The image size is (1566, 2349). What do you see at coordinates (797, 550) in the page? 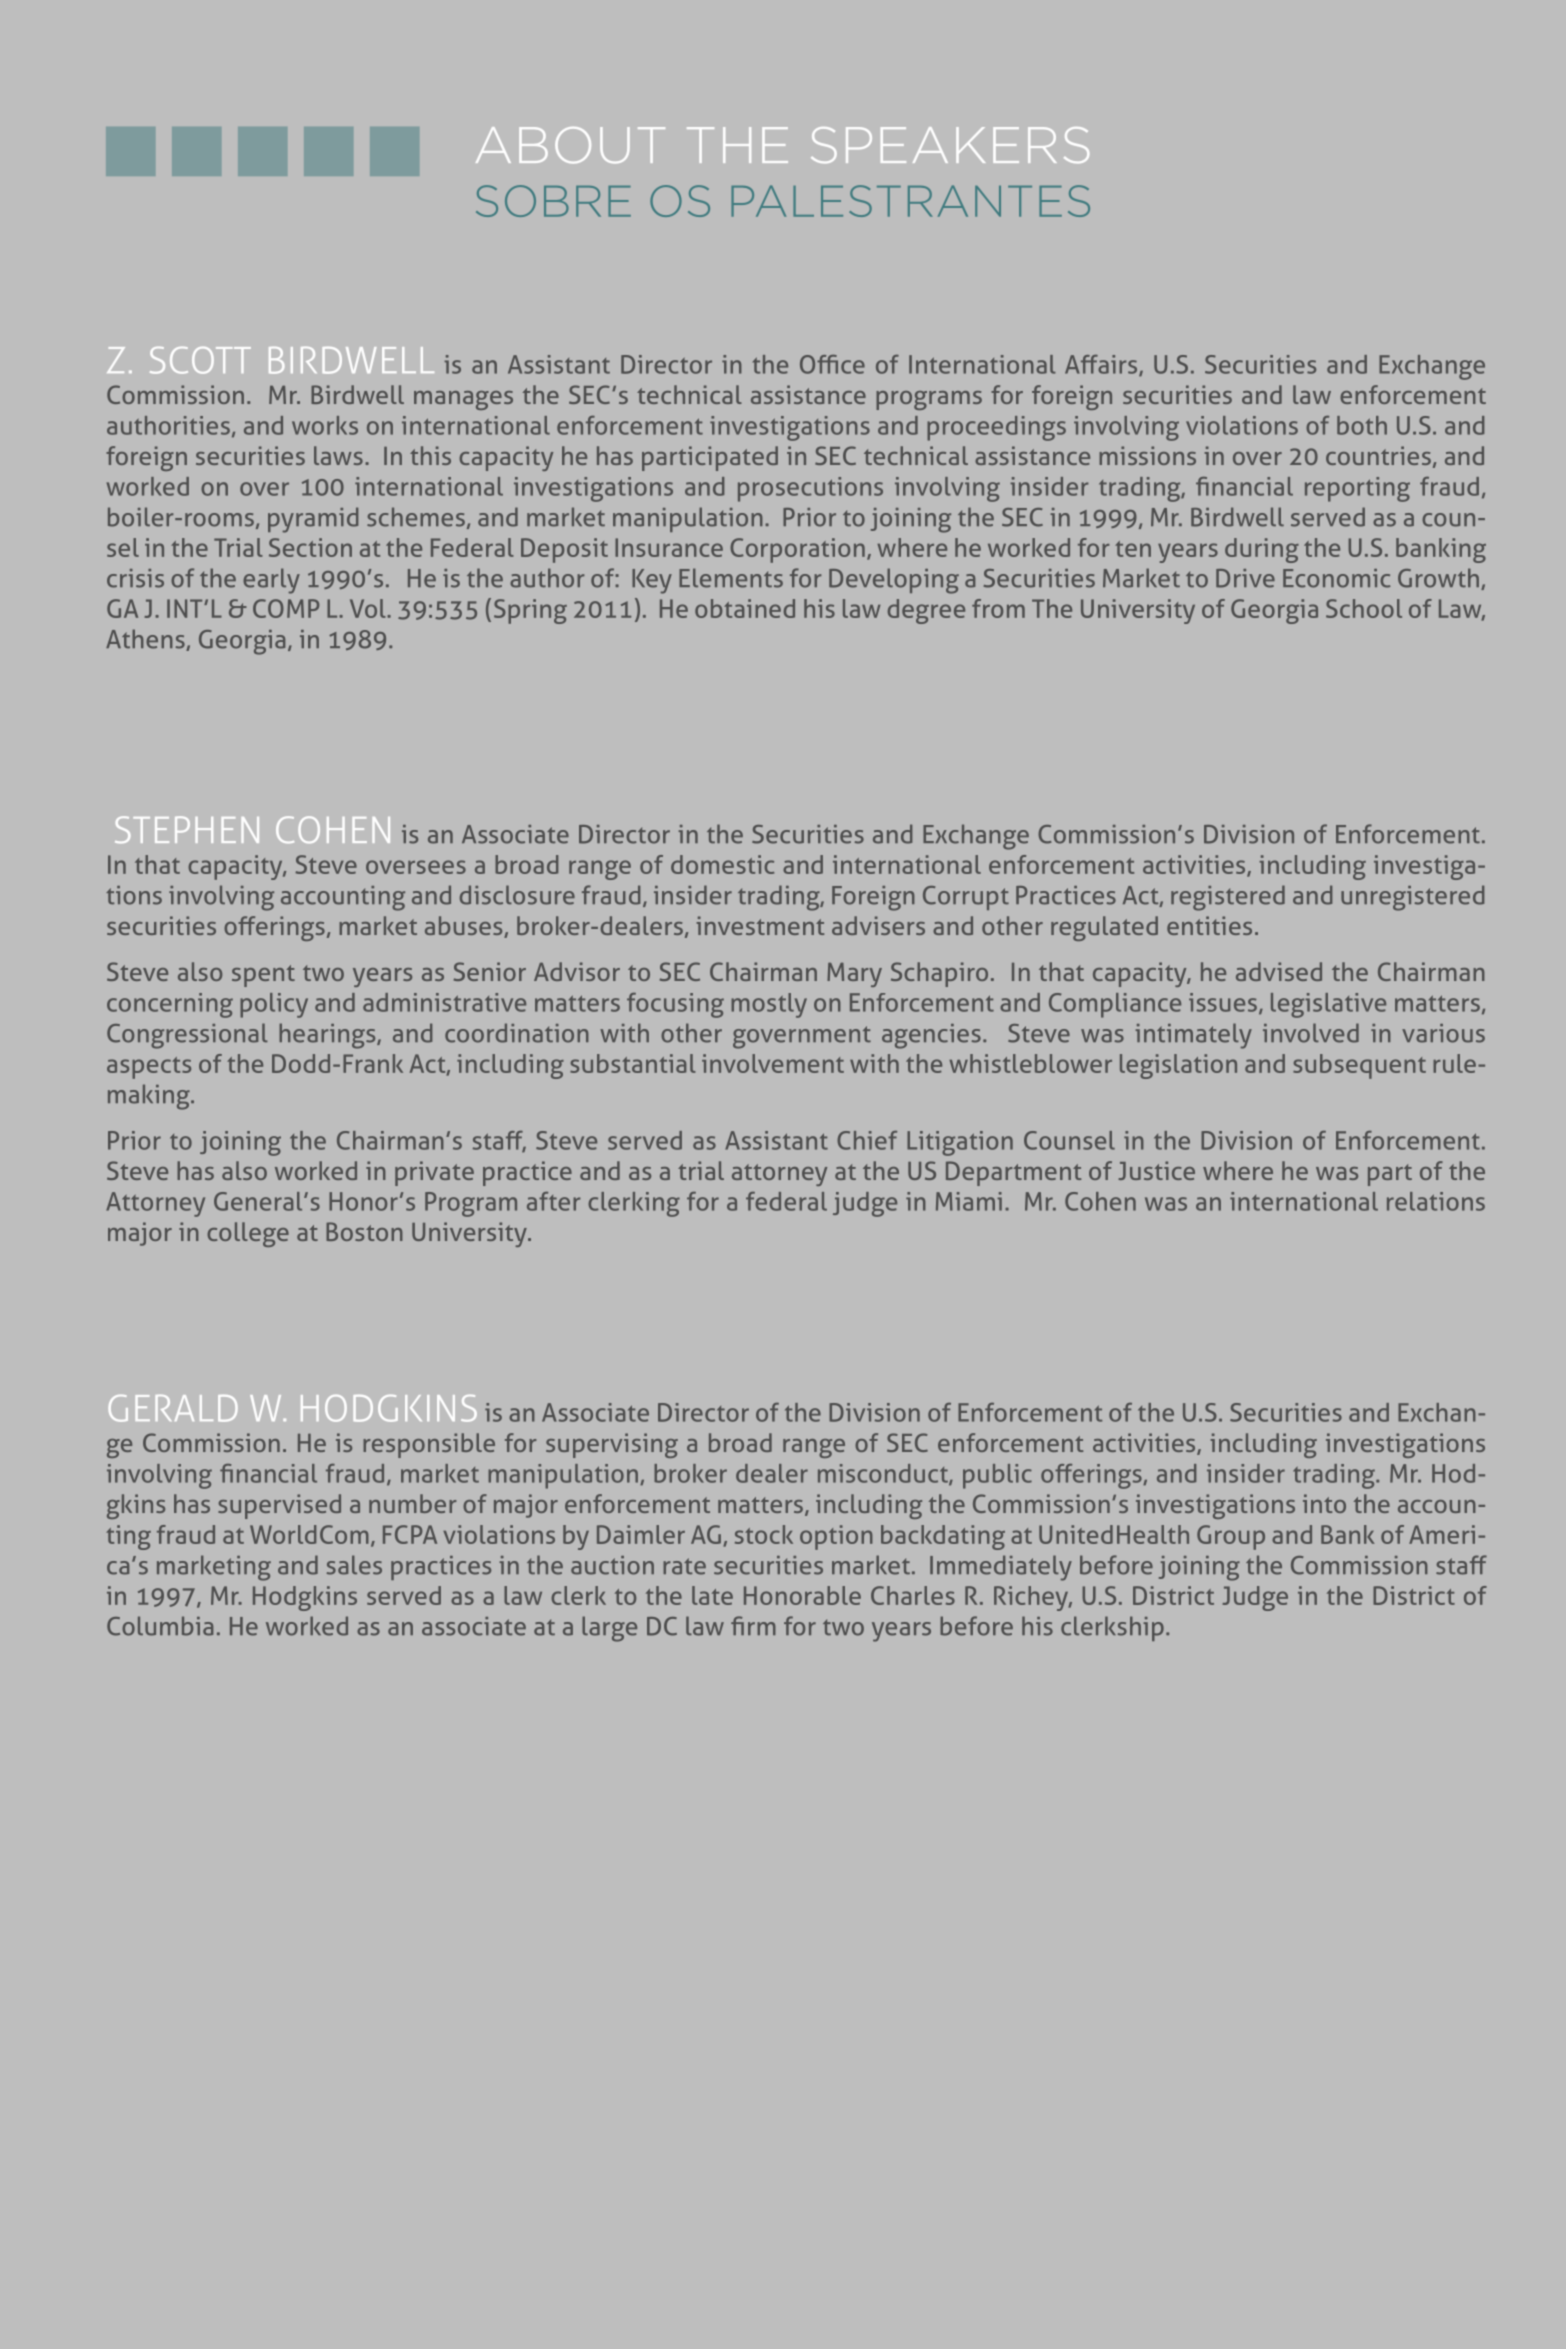
I see `Corporation` at bounding box center [797, 550].
